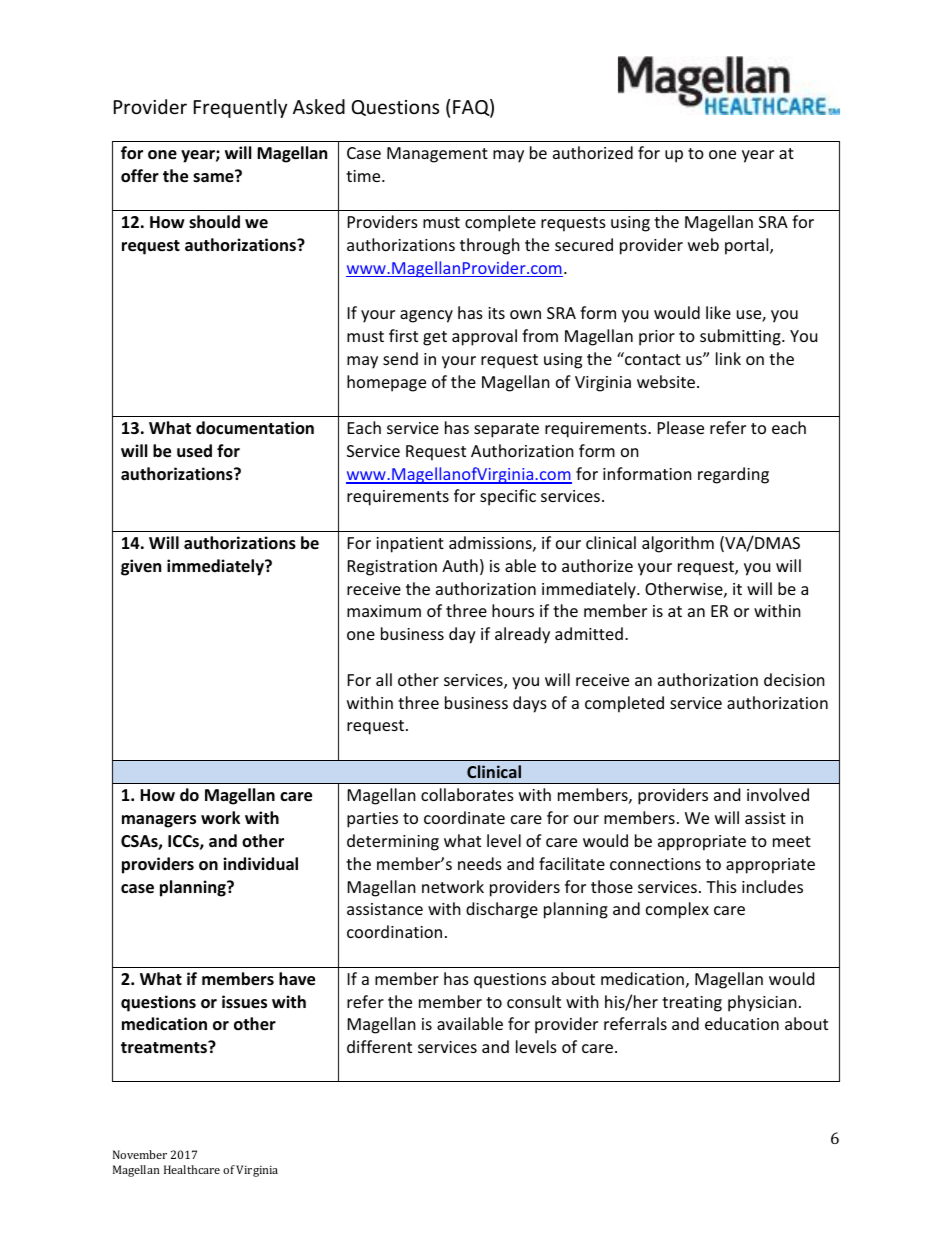 The width and height of the screenshot is (952, 1233). Describe the element at coordinates (742, 1023) in the screenshot. I see `education` at that location.
